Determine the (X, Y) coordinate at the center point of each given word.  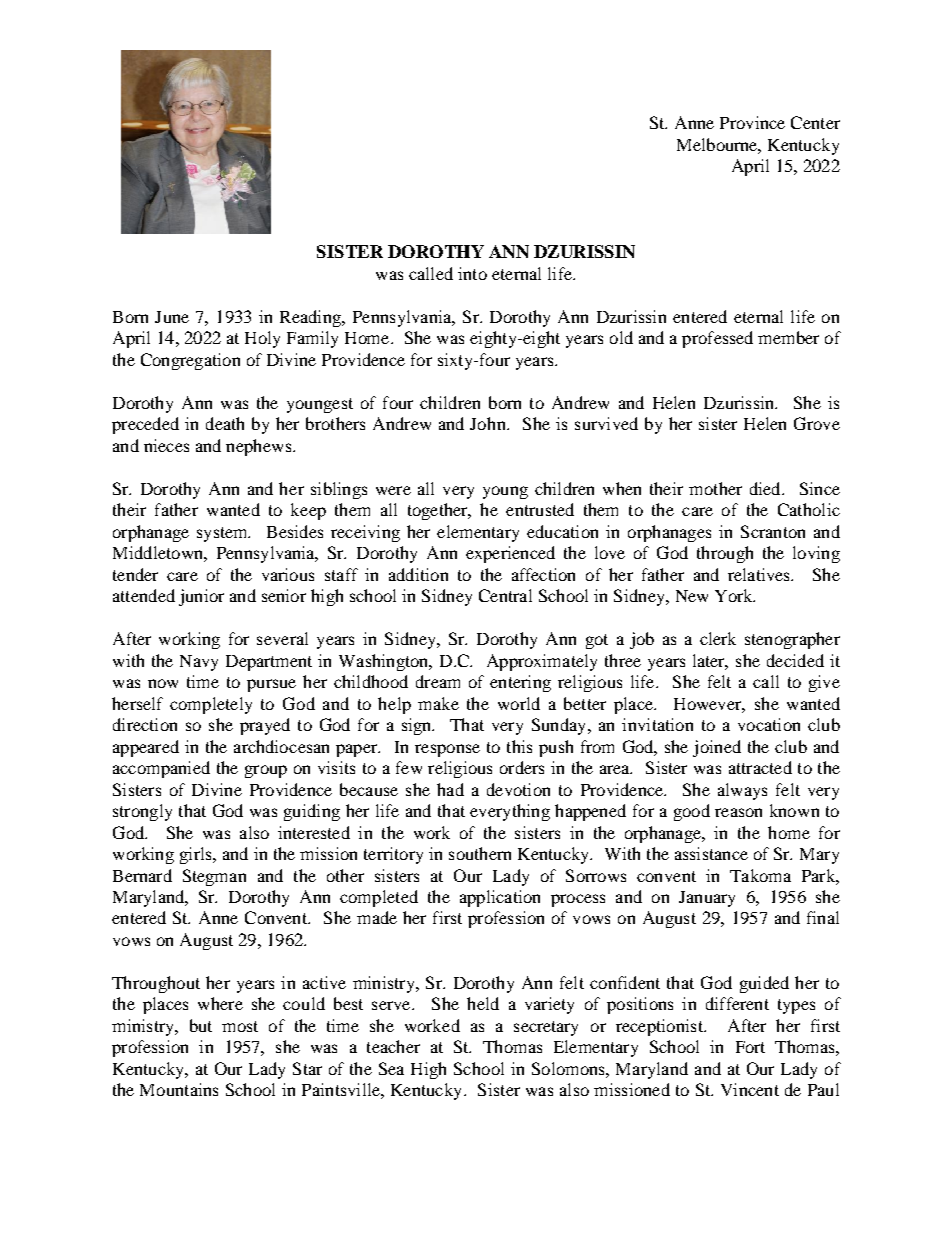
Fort (750, 1047)
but (201, 1025)
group (266, 771)
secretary (546, 1028)
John (489, 423)
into (472, 273)
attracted (760, 767)
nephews (258, 447)
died (766, 488)
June (172, 317)
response (447, 750)
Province (752, 122)
